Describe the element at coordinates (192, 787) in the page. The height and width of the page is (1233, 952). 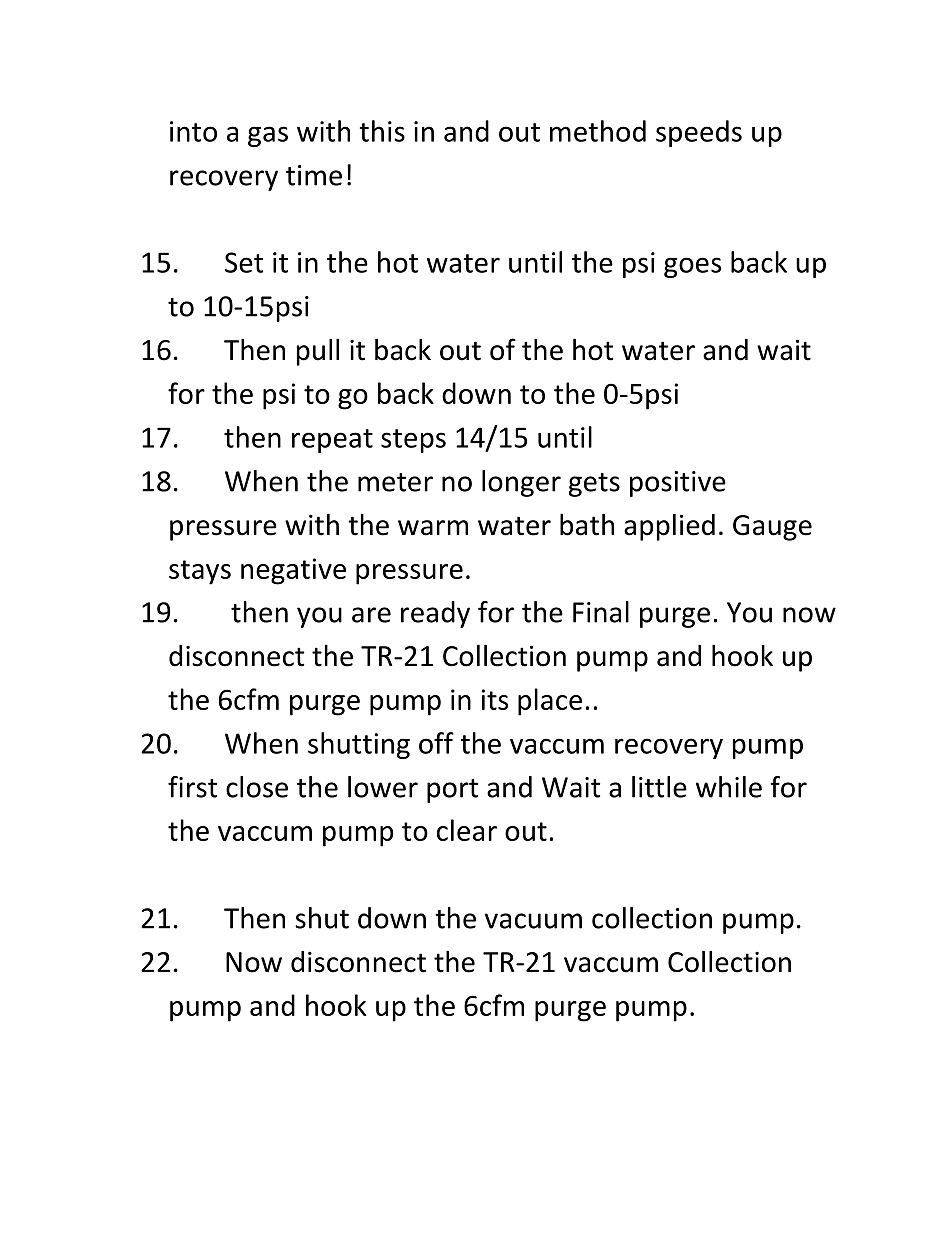
I see `first` at that location.
